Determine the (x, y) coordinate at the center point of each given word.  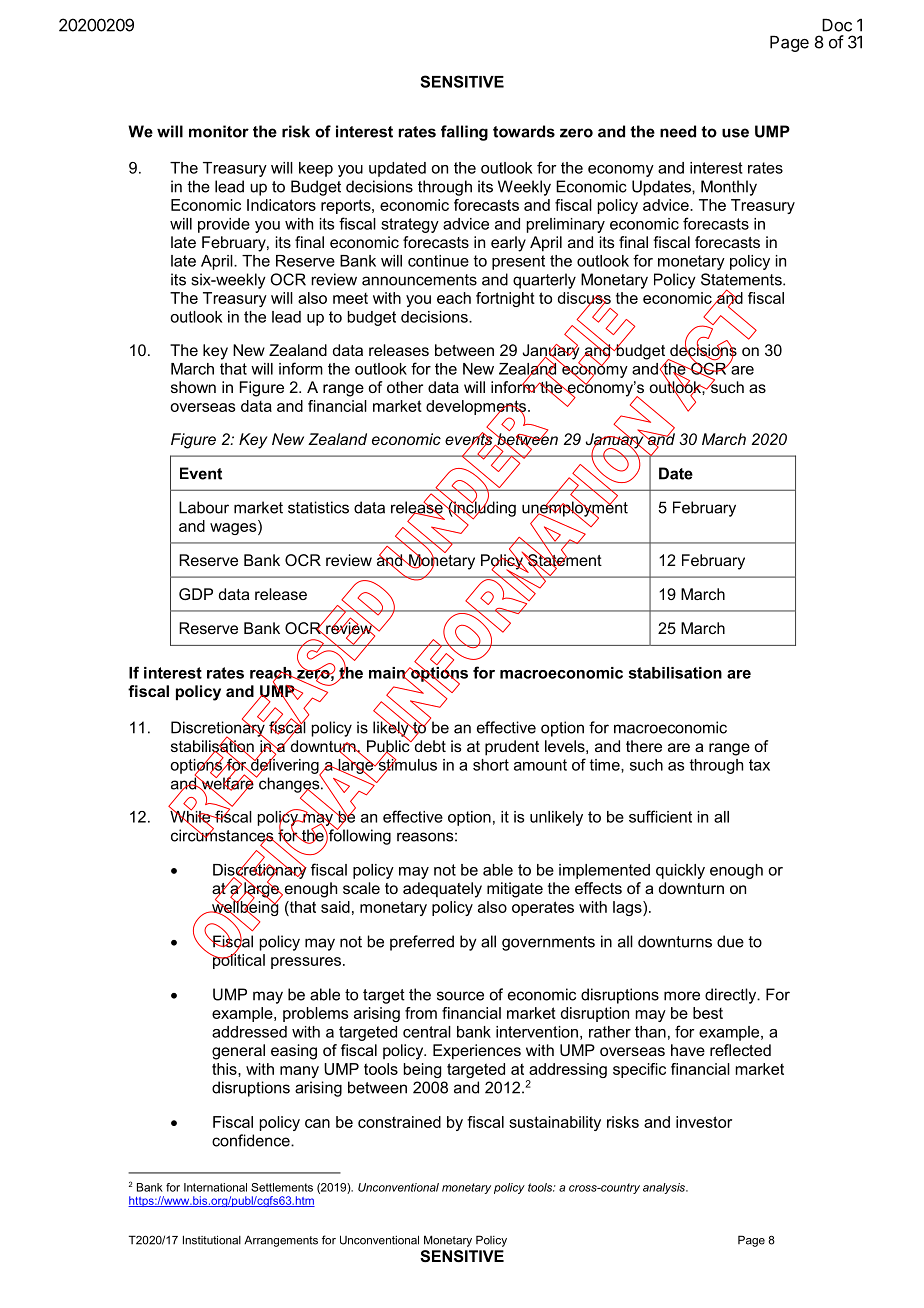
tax (759, 765)
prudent (512, 748)
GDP (196, 594)
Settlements (282, 1187)
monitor (219, 131)
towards (524, 131)
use (735, 133)
